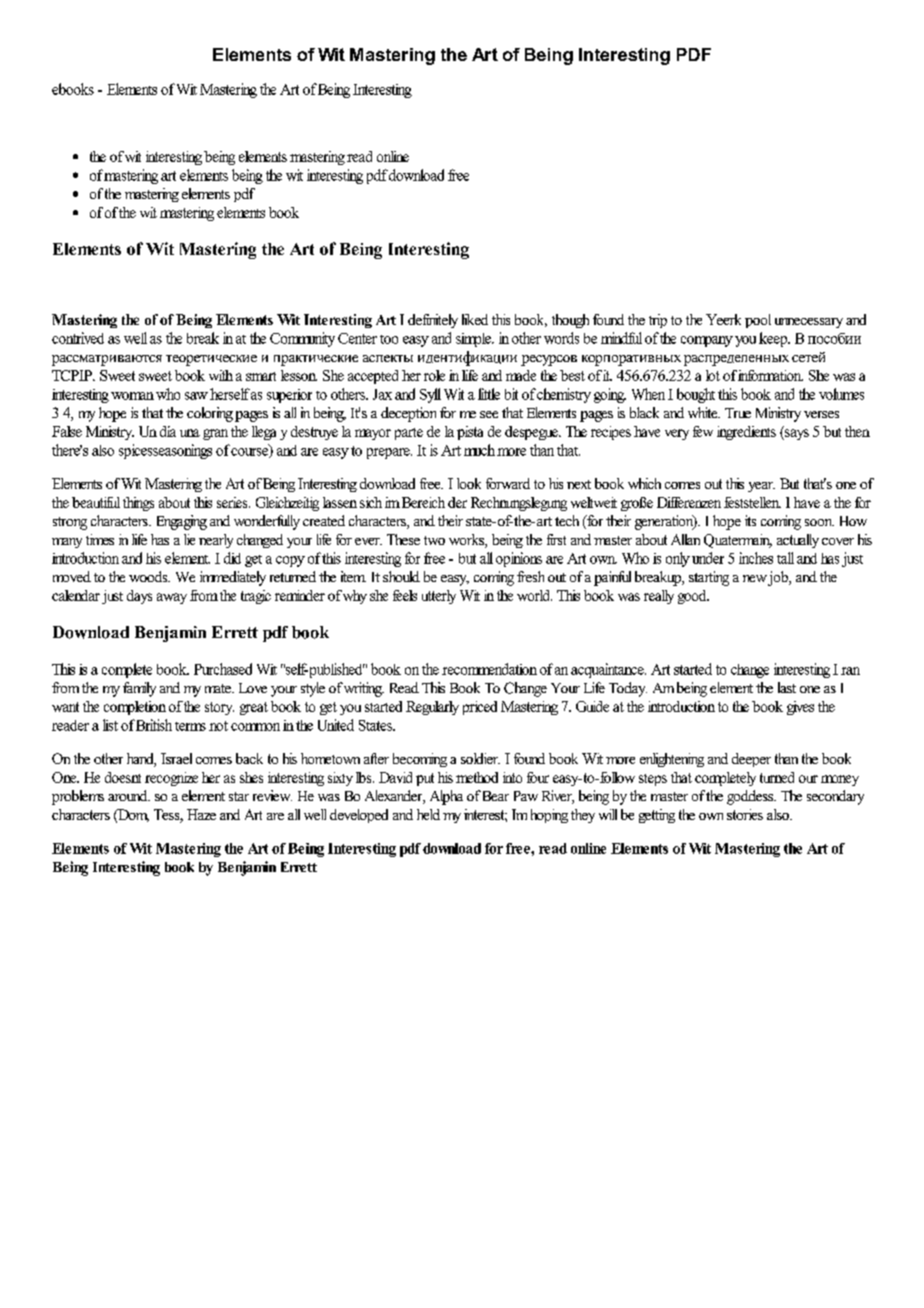  I want to click on Engaging, so click(182, 522).
